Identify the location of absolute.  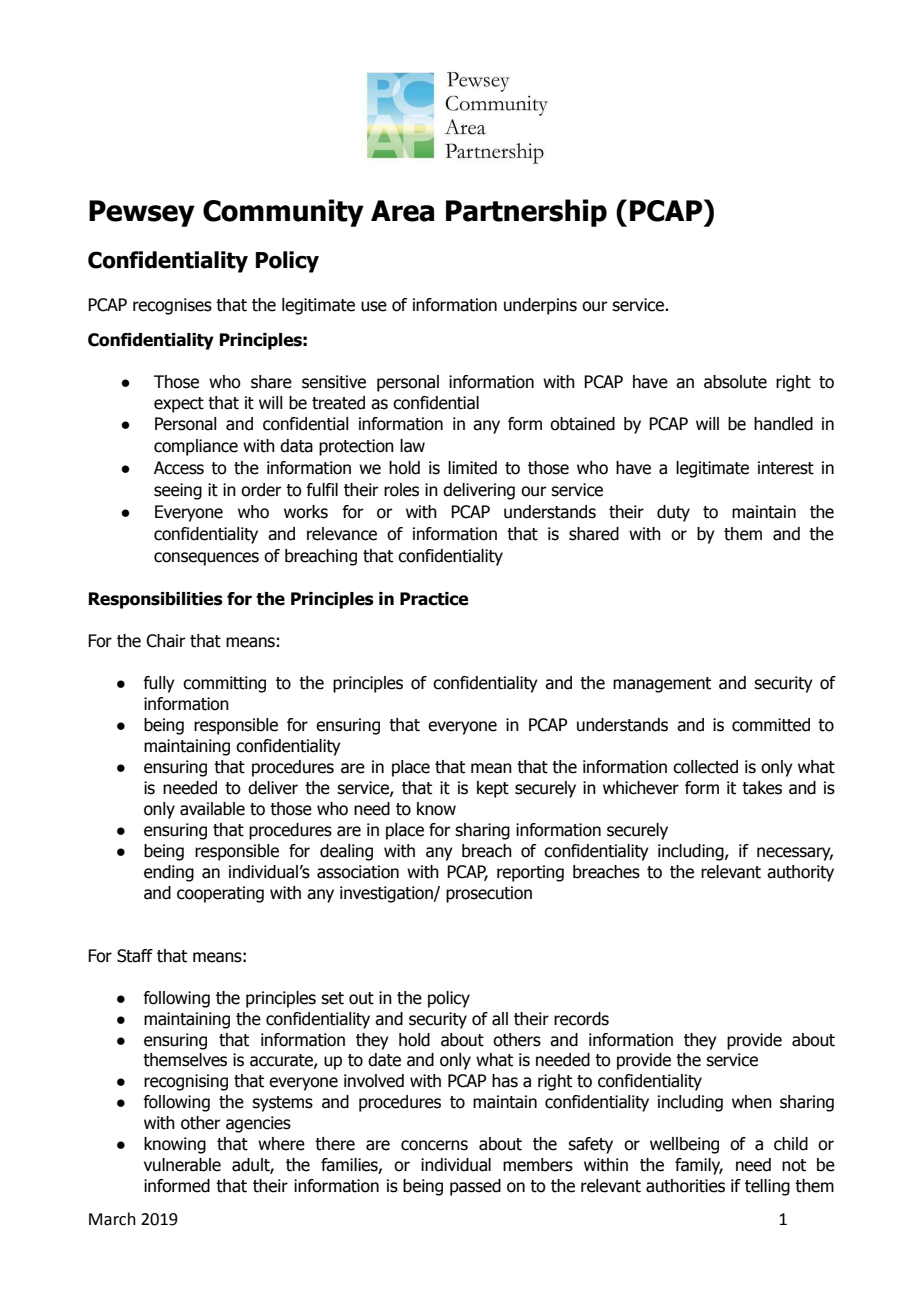
(735, 382).
